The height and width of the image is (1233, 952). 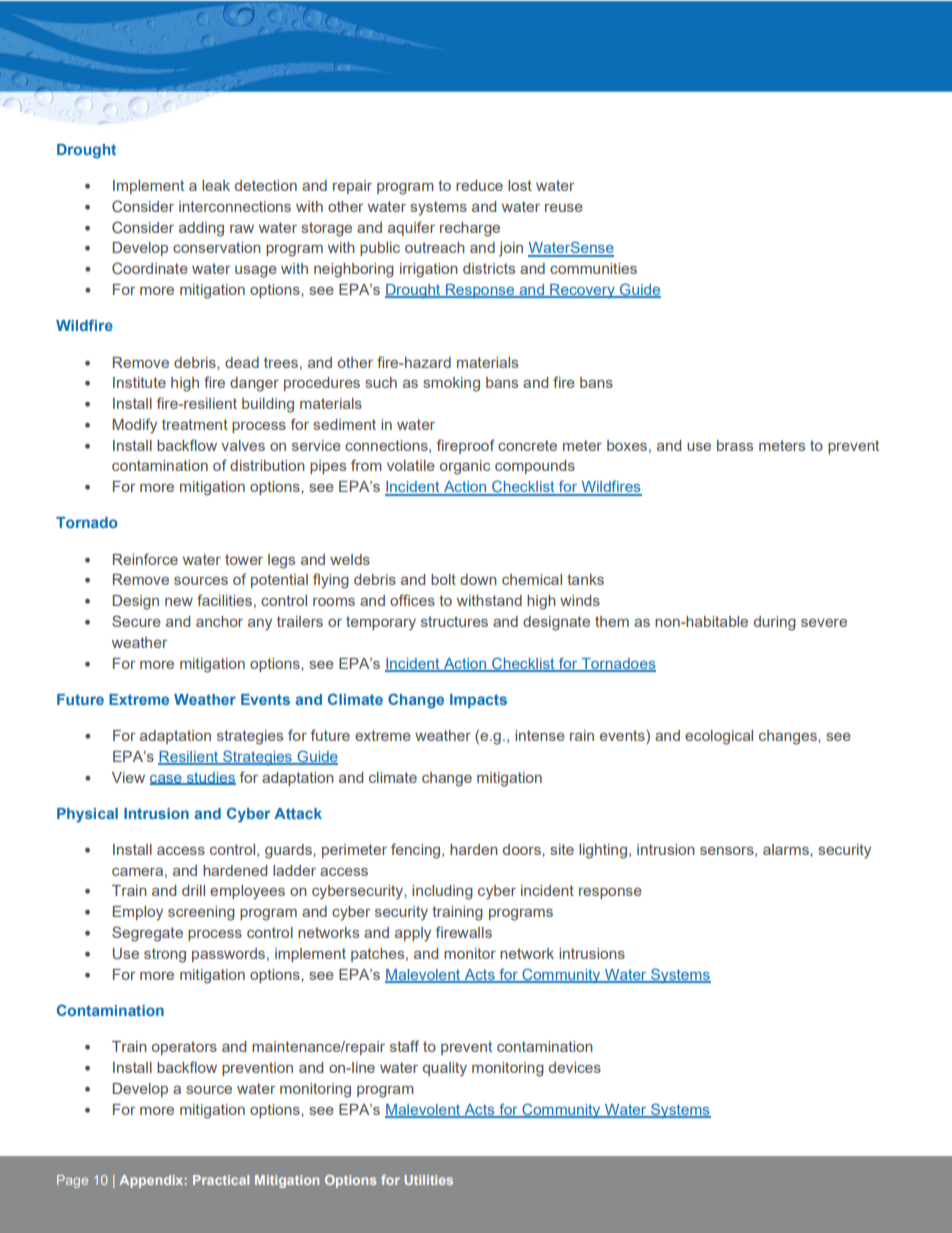 What do you see at coordinates (719, 737) in the image?
I see `ecological` at bounding box center [719, 737].
